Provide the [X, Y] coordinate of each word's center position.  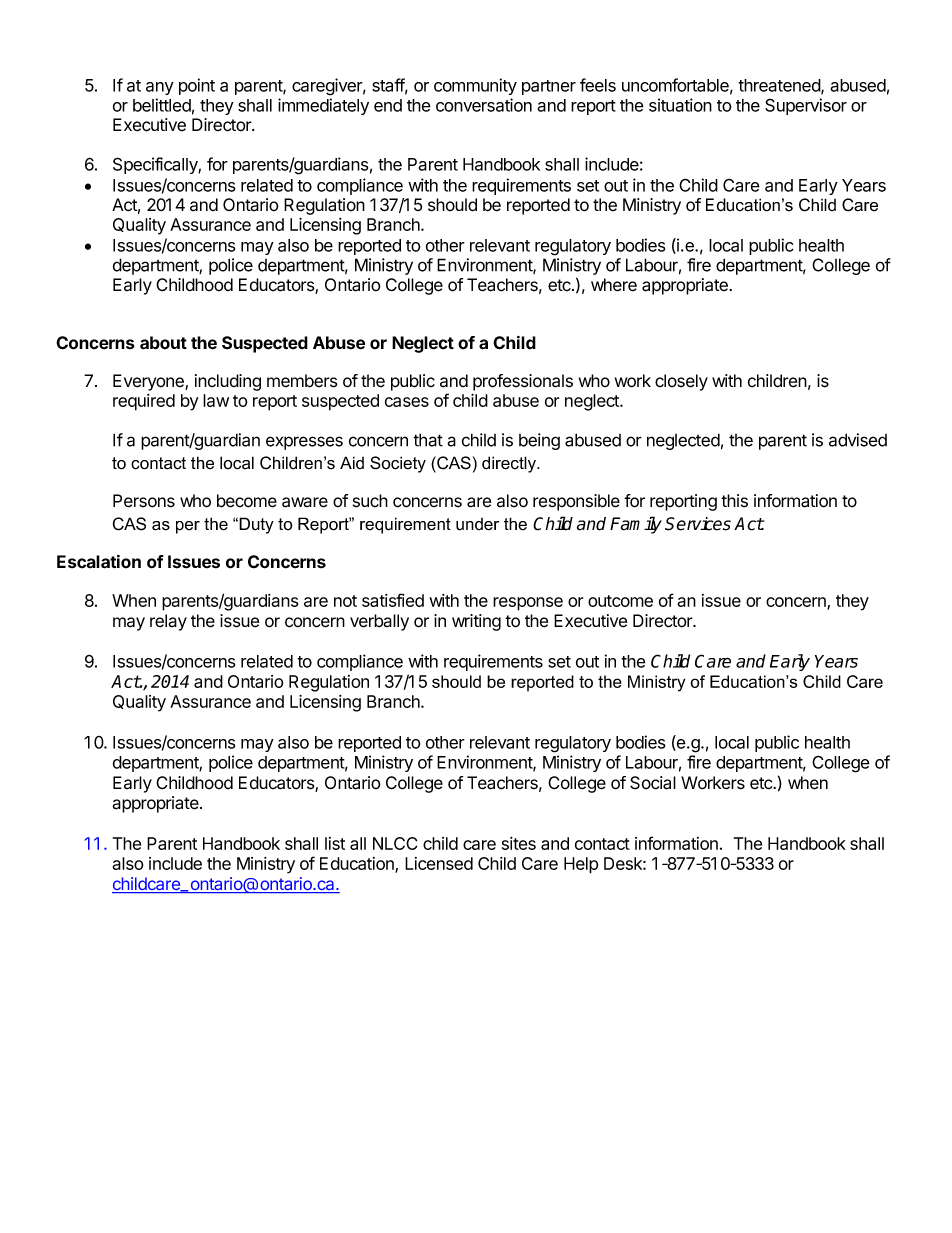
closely [681, 382]
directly [510, 464]
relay [168, 622]
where [614, 285]
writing [476, 622]
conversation [484, 105]
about [163, 343]
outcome [620, 601]
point [197, 86]
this [734, 501]
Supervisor [806, 106]
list [335, 843]
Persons [144, 501]
